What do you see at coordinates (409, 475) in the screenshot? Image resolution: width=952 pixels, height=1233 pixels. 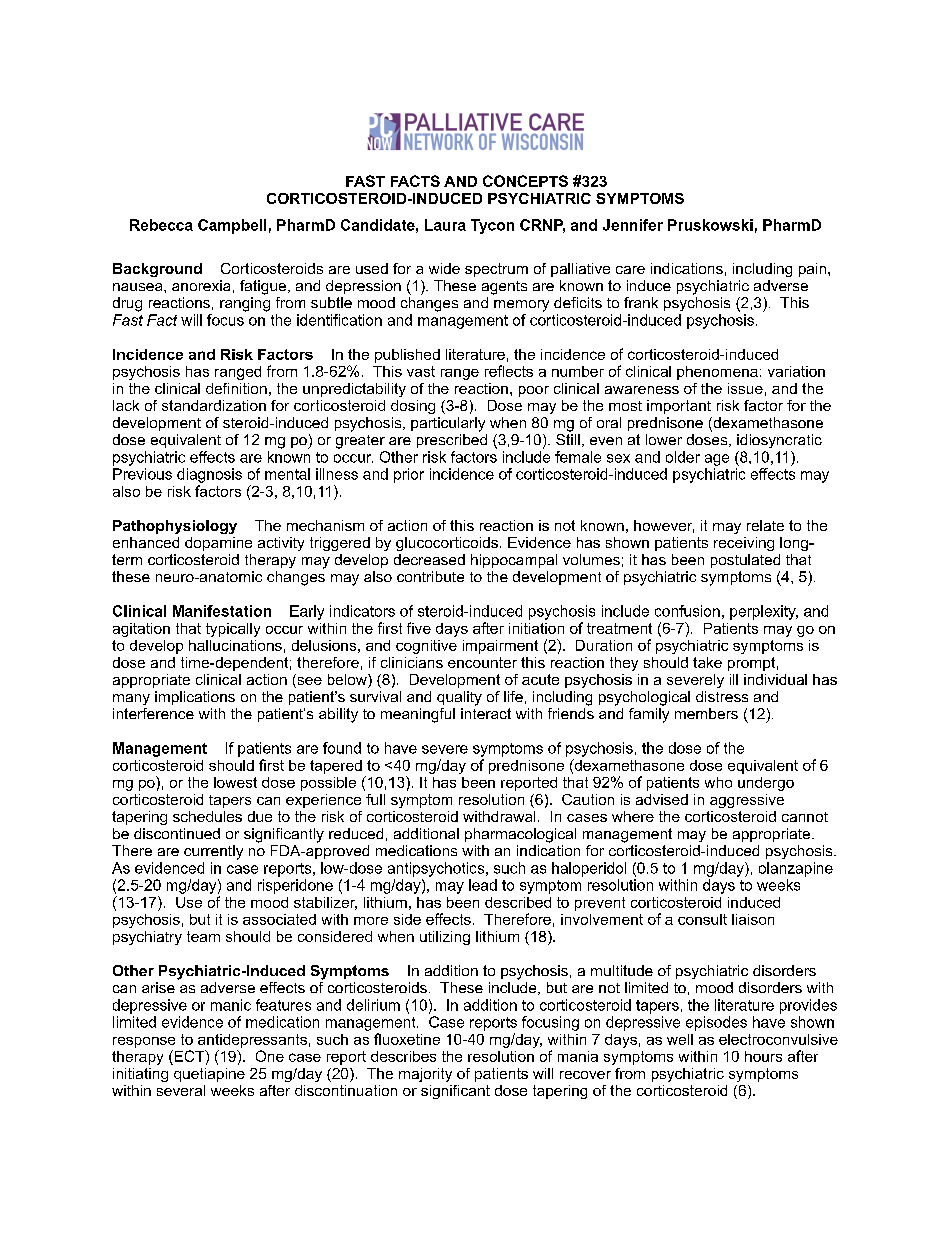 I see `prior` at bounding box center [409, 475].
